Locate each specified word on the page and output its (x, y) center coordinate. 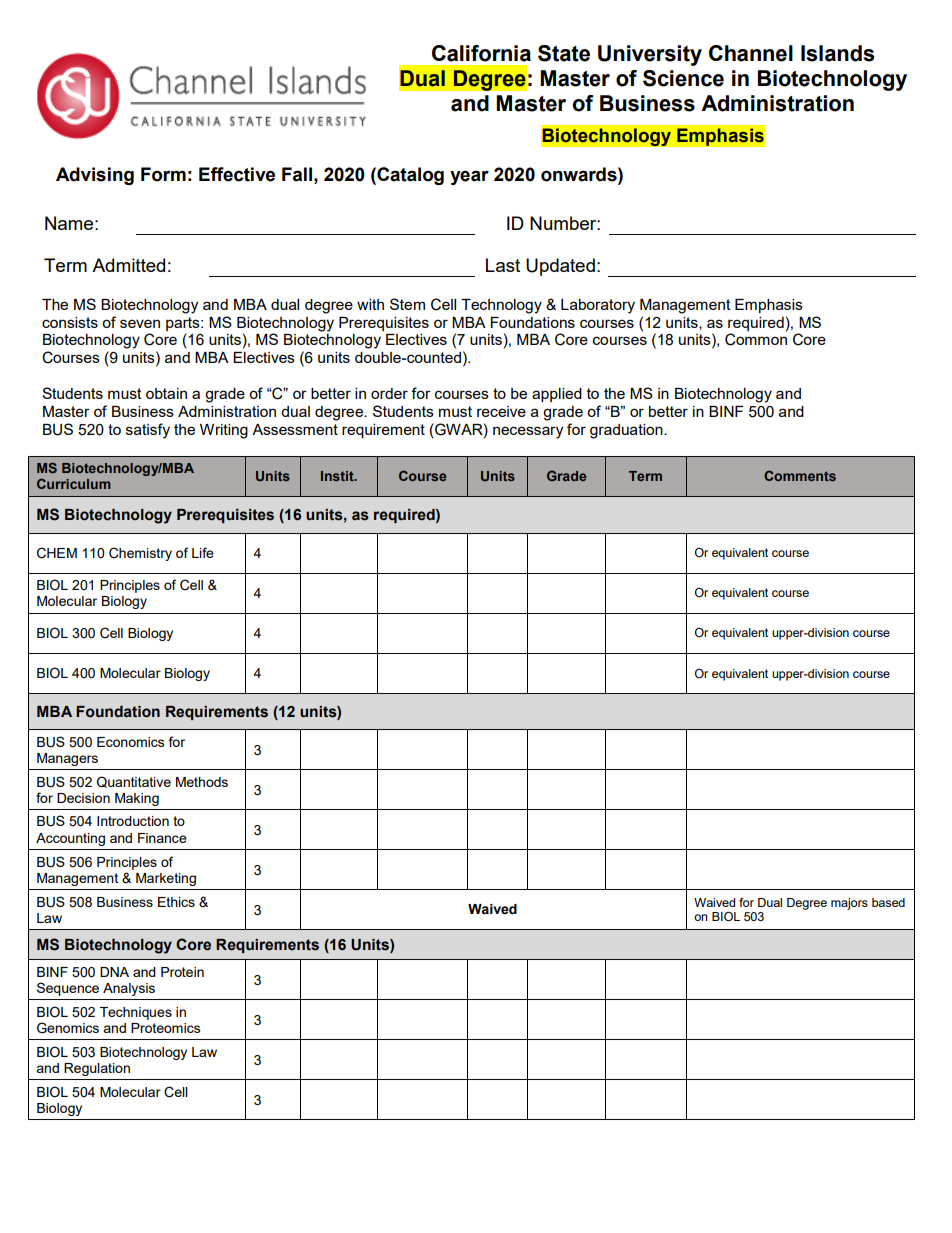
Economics (131, 742)
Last (503, 265)
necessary (528, 432)
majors (849, 904)
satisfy (148, 431)
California (481, 53)
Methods (202, 782)
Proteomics (166, 1028)
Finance (162, 838)
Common (756, 339)
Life (203, 552)
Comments (800, 475)
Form (163, 174)
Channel (751, 53)
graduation (627, 431)
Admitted (128, 265)
